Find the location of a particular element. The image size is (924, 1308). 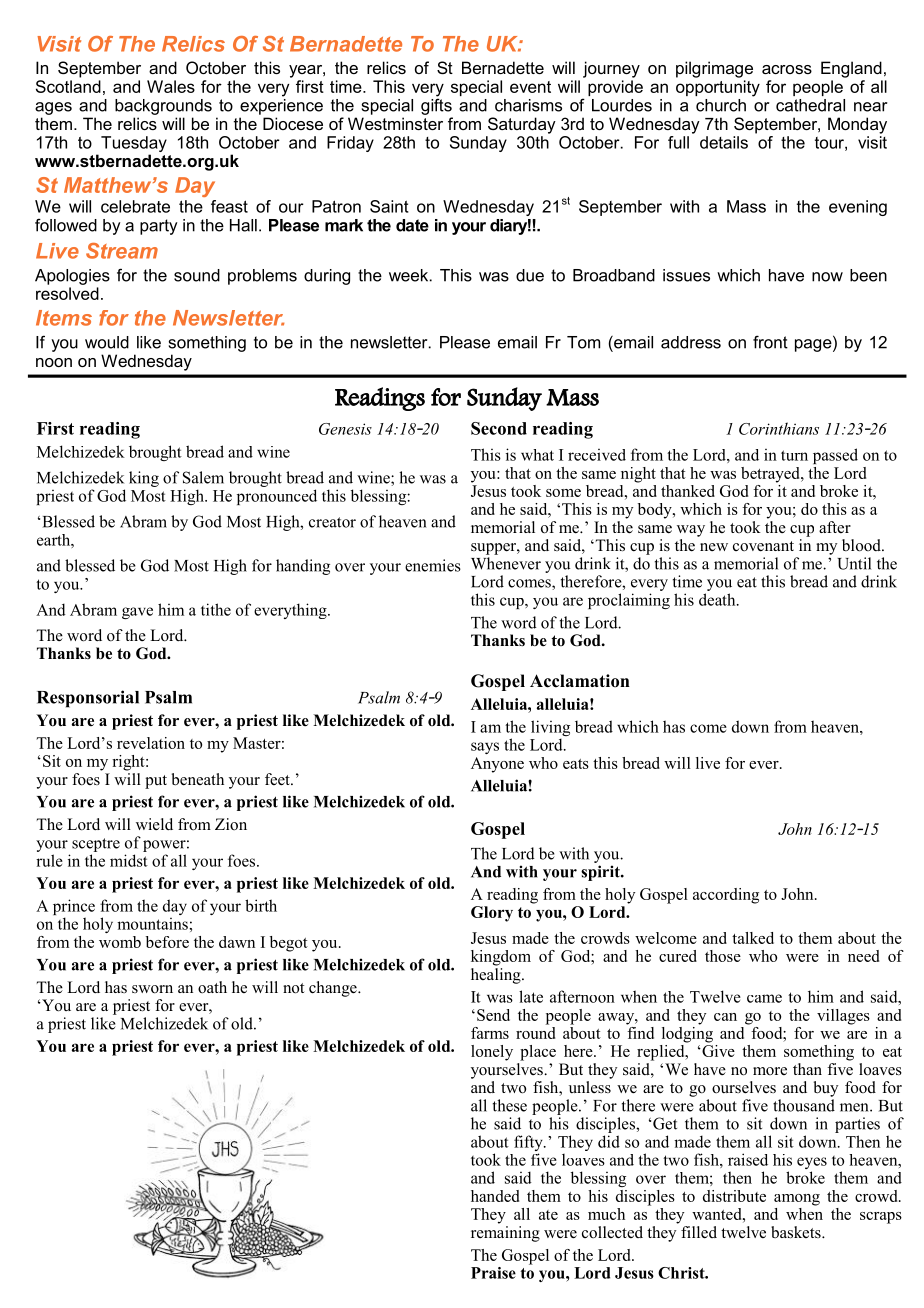

midst is located at coordinates (129, 860).
